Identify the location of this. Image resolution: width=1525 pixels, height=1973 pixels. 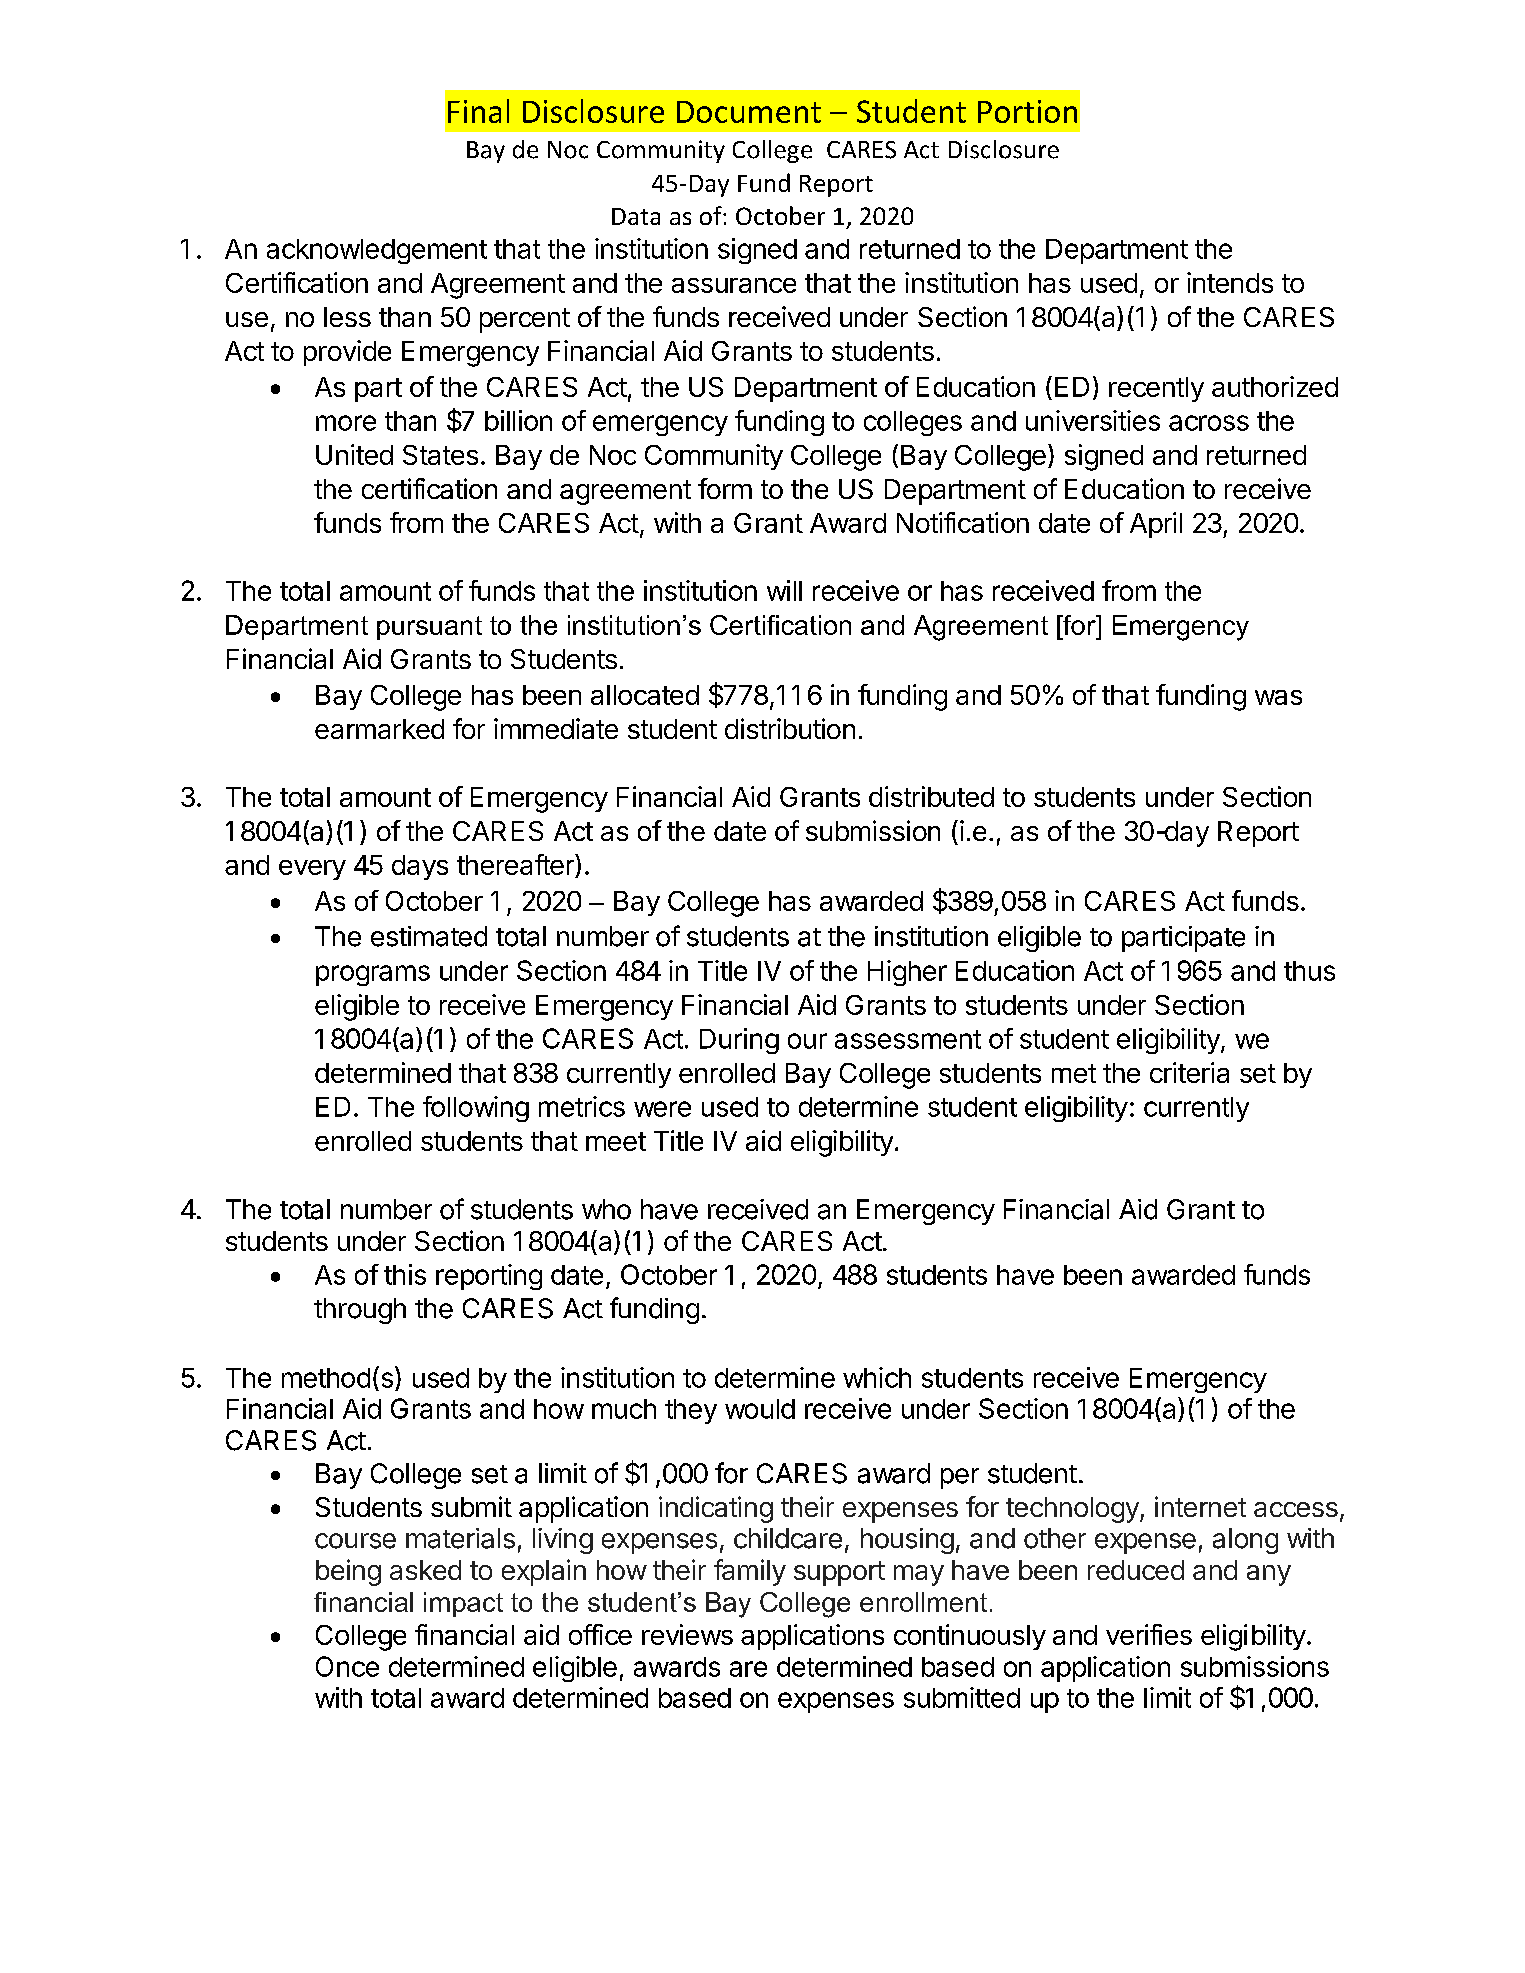
(405, 1274).
